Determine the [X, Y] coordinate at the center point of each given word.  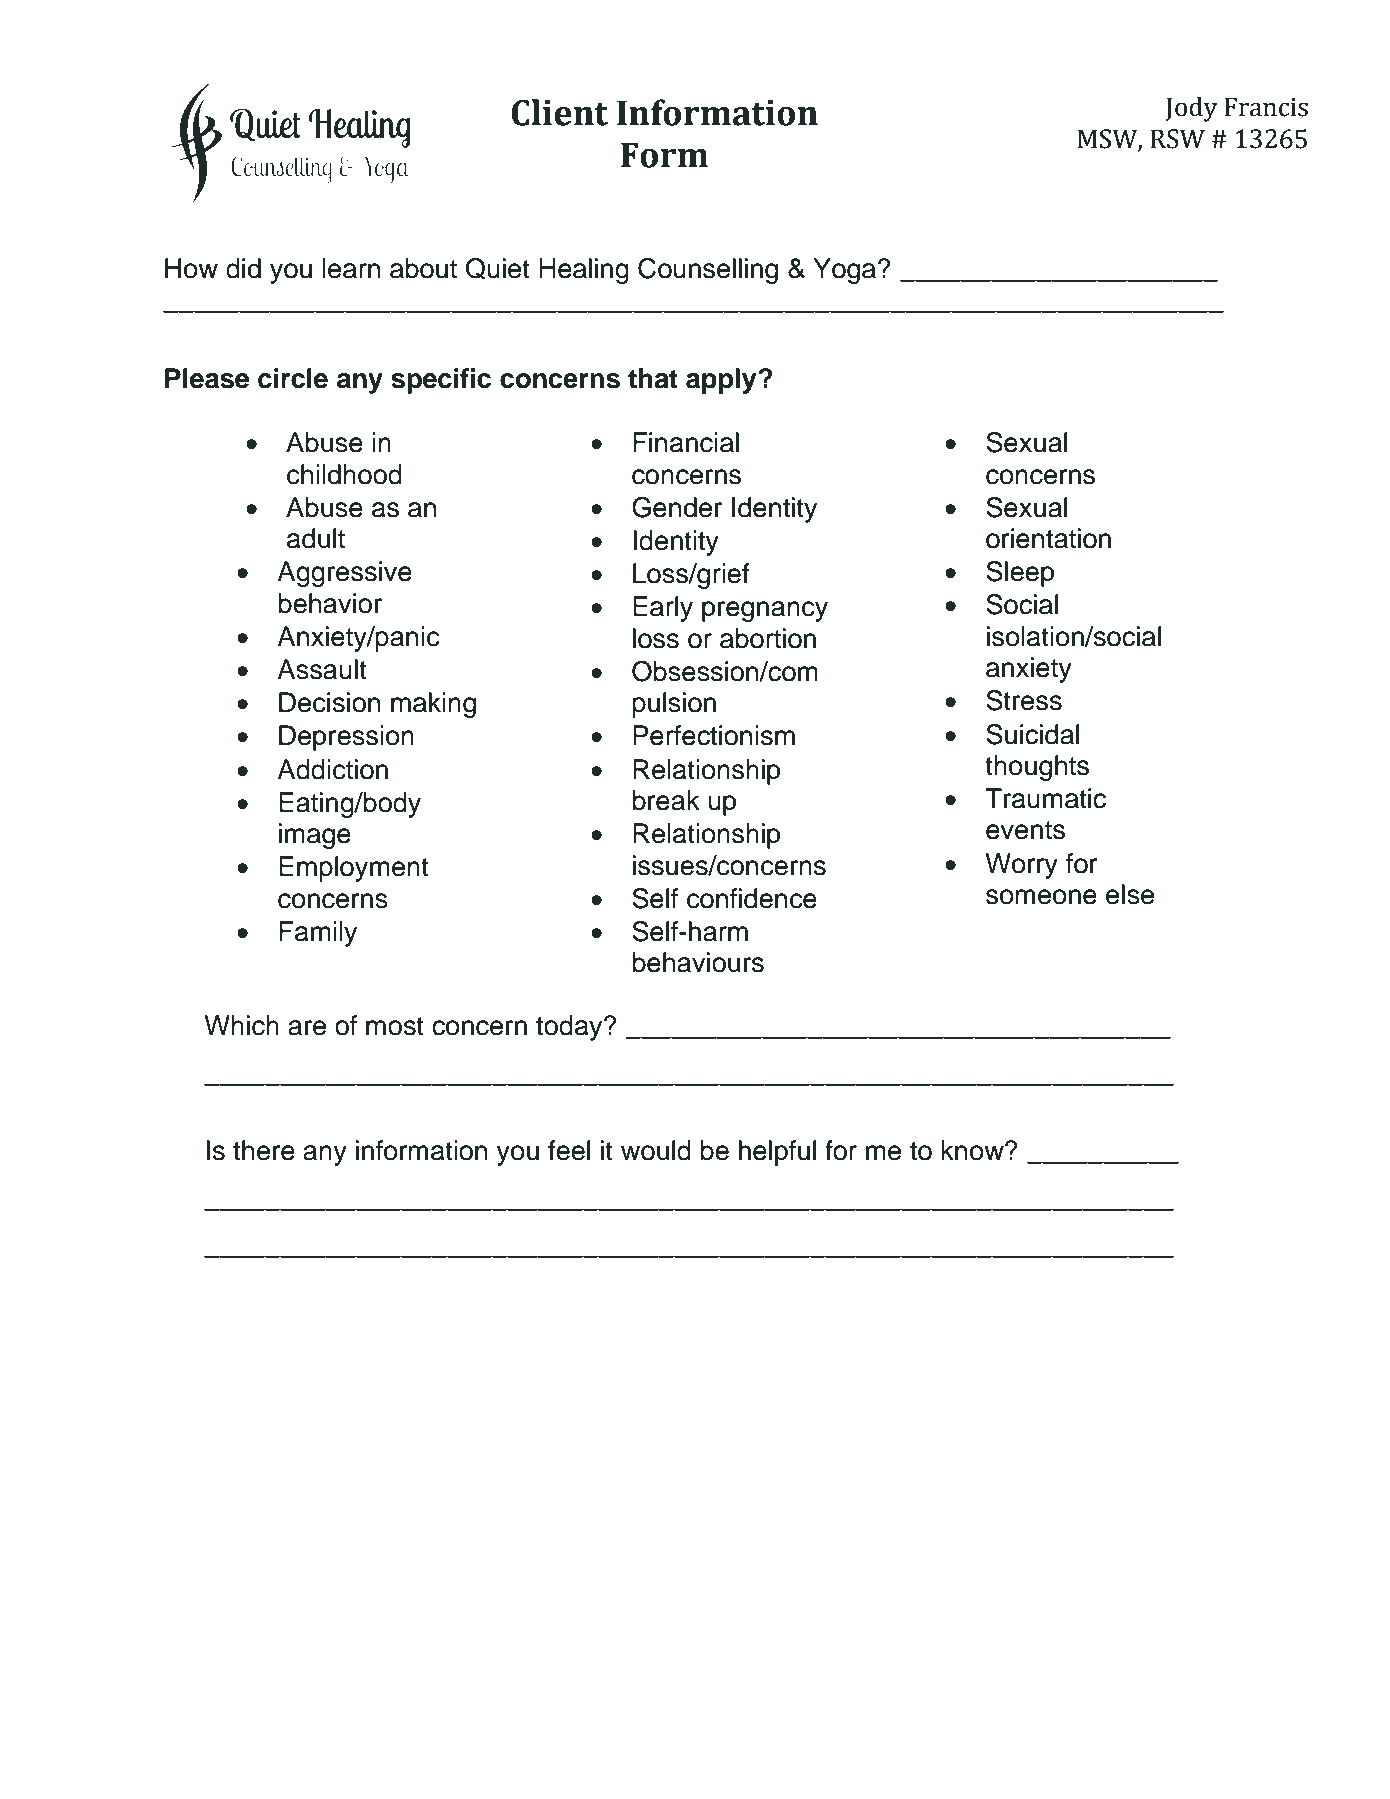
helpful [777, 1153]
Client [559, 112]
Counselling [708, 271]
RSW [1177, 139]
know [973, 1150]
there [264, 1150]
